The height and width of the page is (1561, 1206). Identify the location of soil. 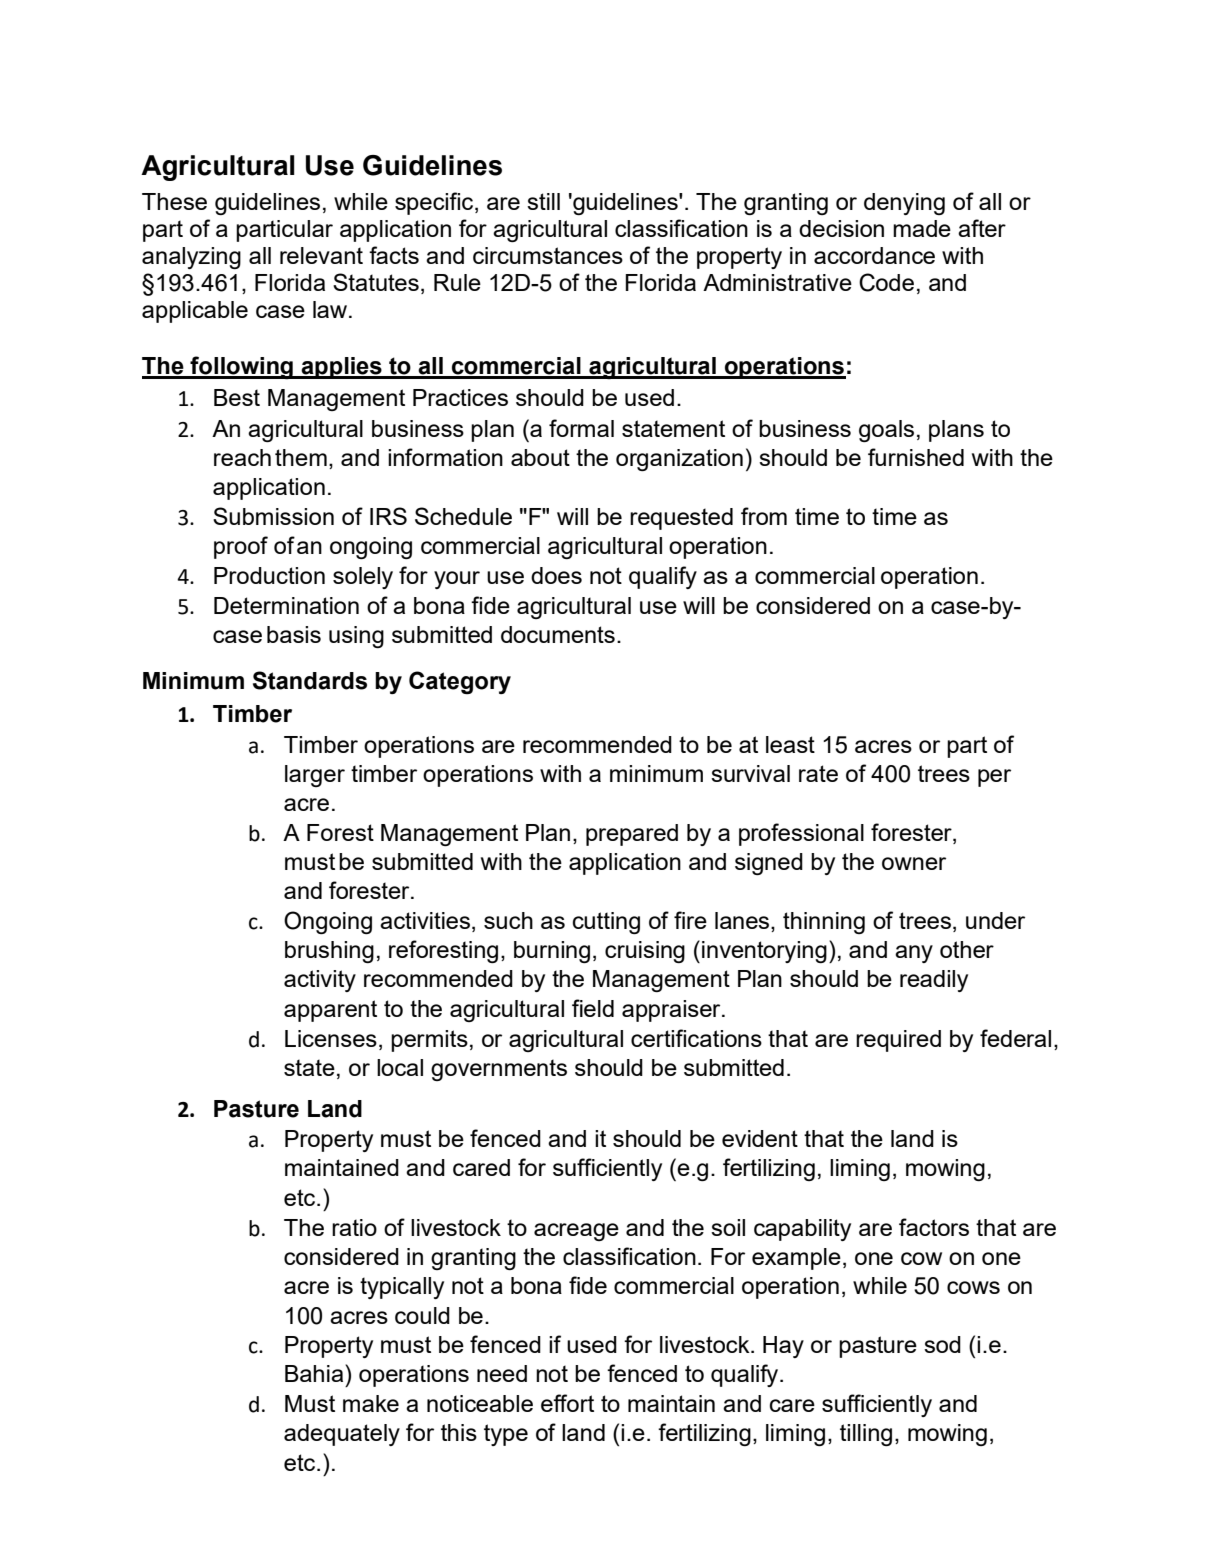
(728, 1227).
